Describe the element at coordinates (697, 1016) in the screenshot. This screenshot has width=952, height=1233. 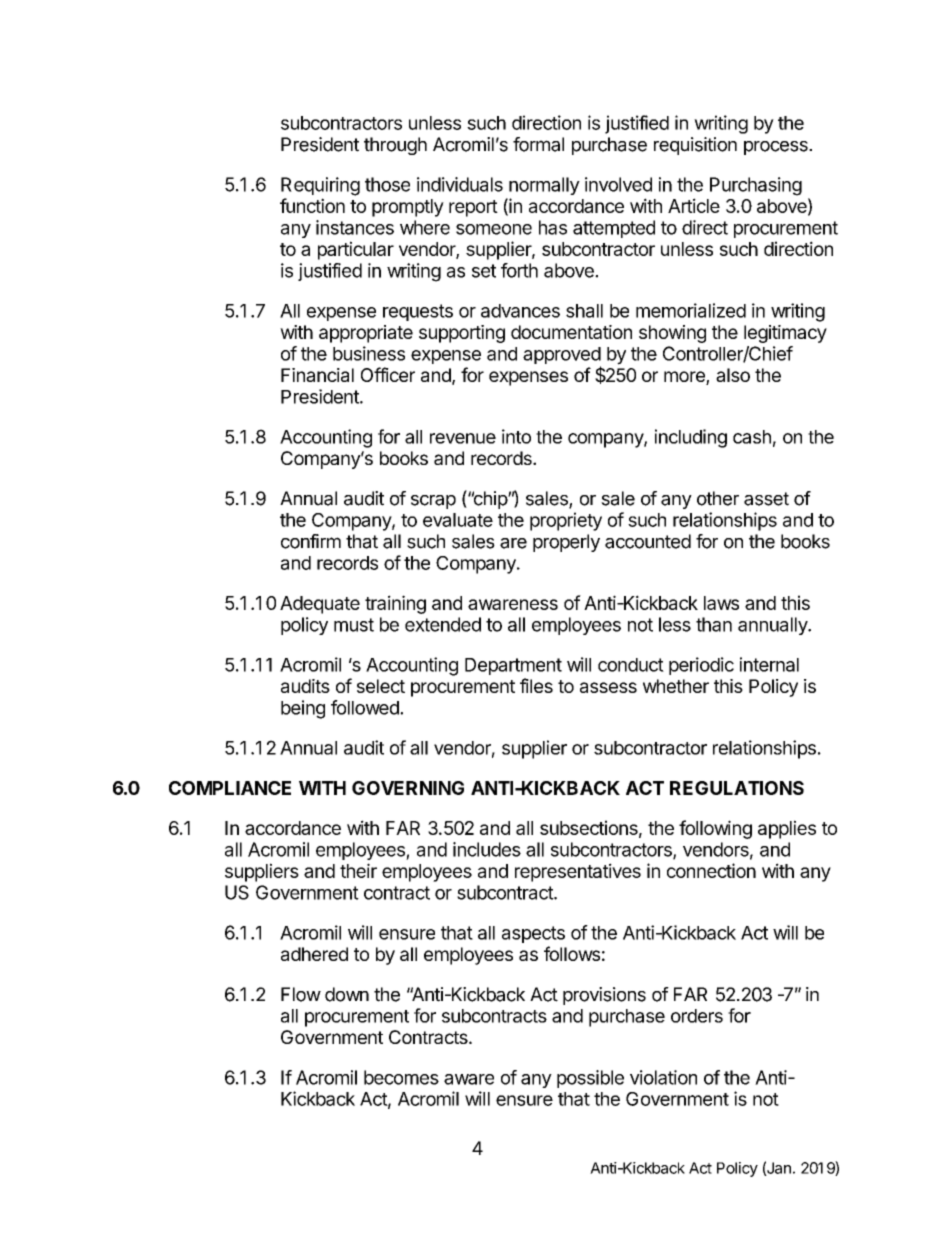
I see `orders` at that location.
